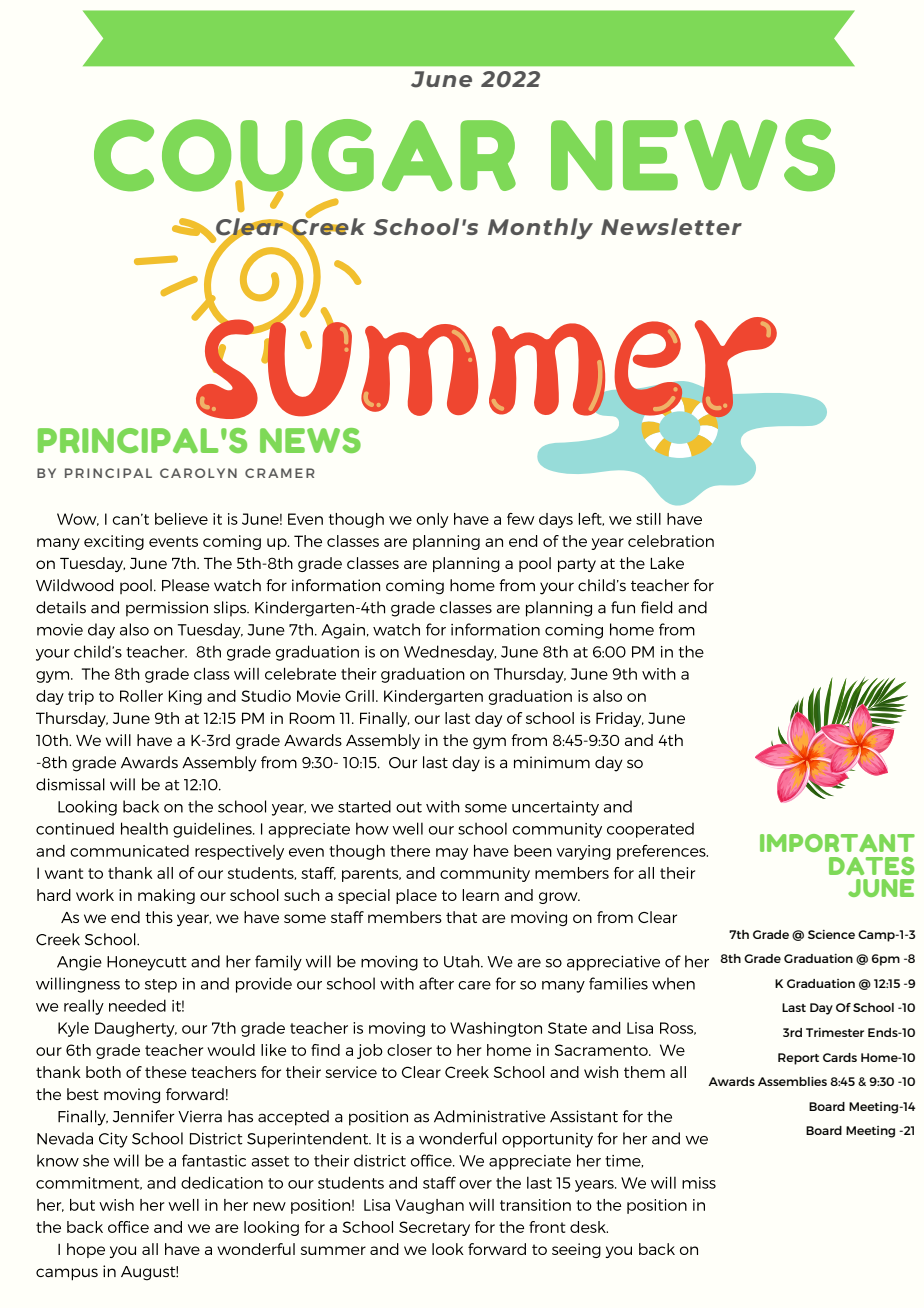 This screenshot has height=1309, width=924. Describe the element at coordinates (540, 229) in the screenshot. I see `Monthly` at that location.
